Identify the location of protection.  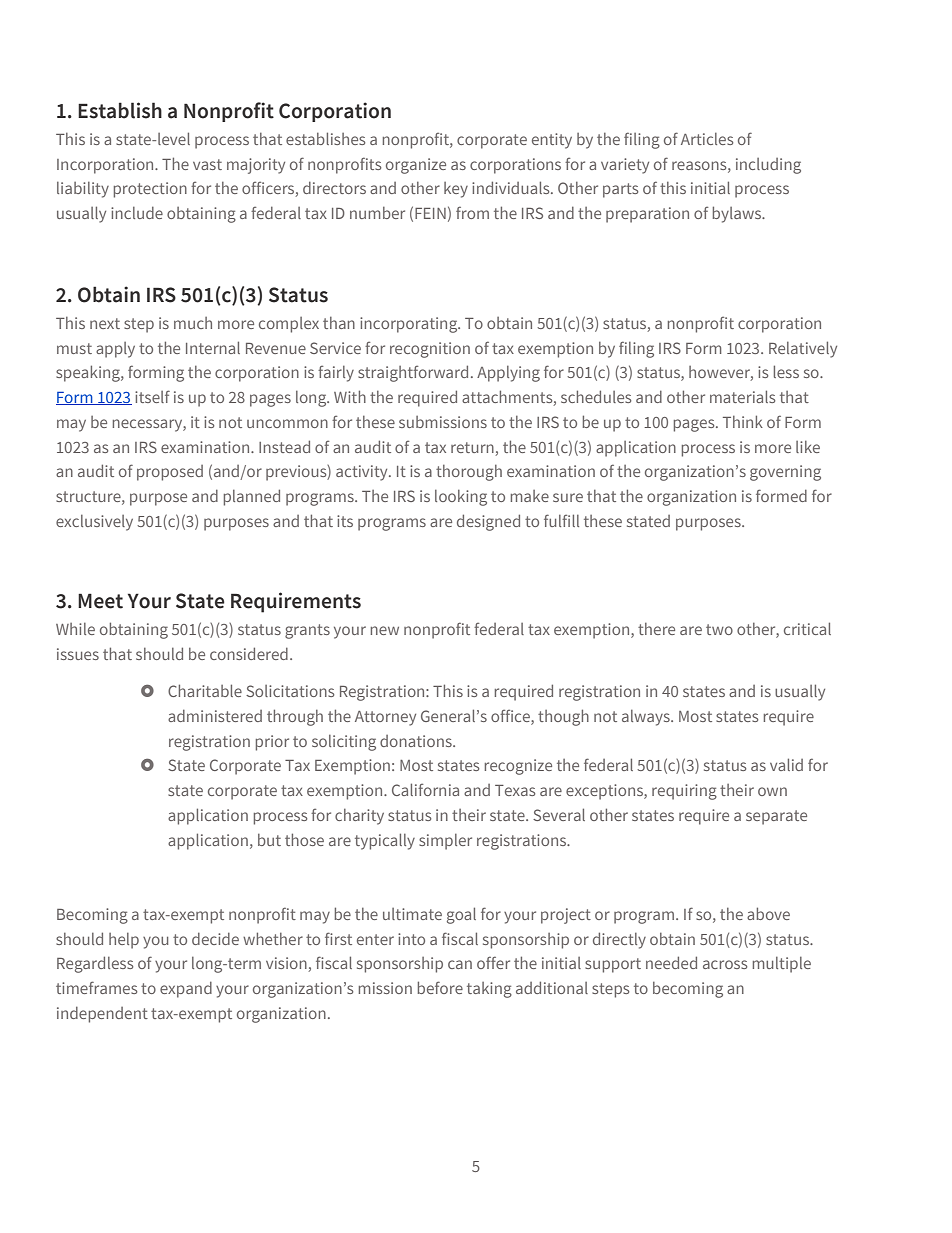
(150, 190).
